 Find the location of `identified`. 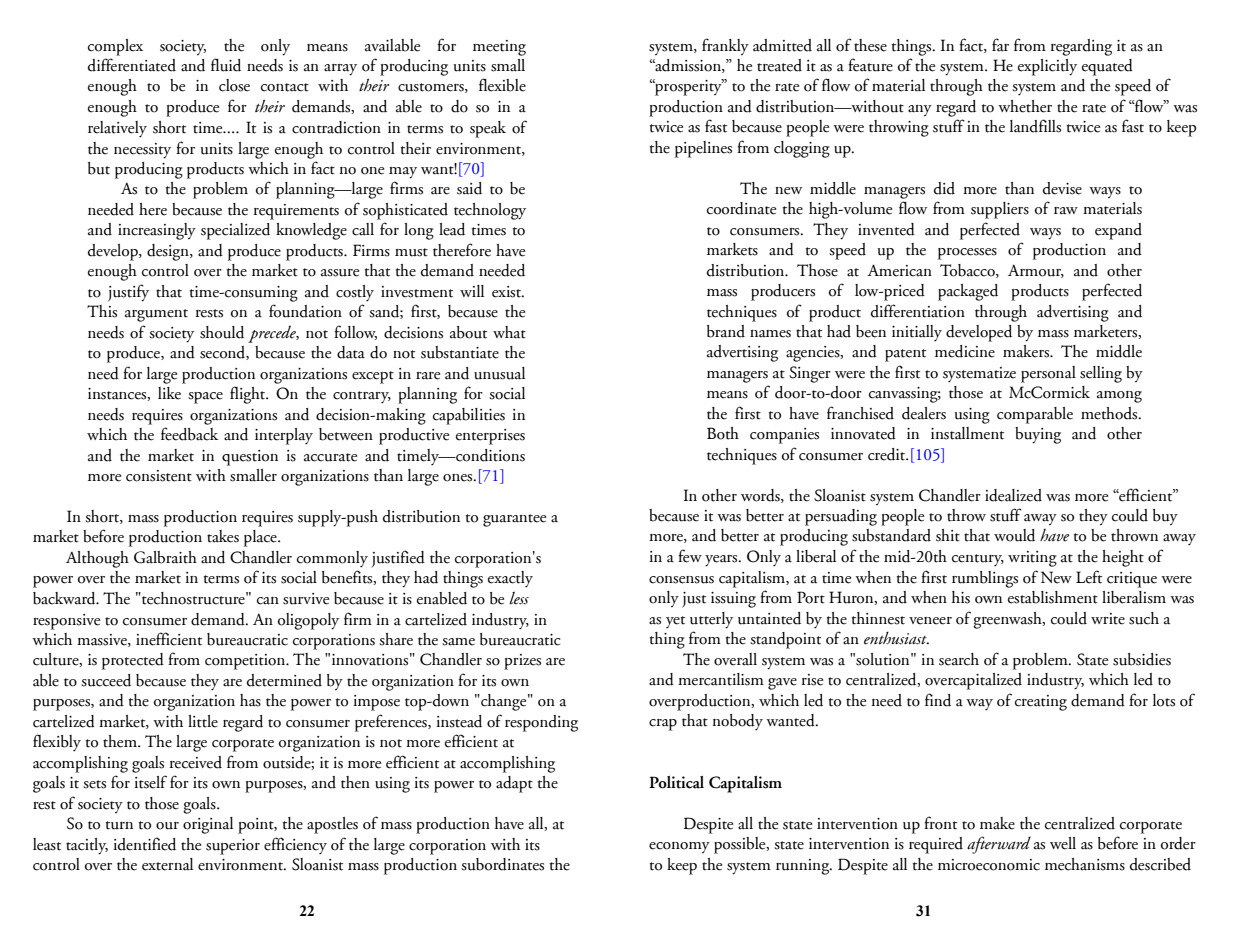

identified is located at coordinates (144, 844).
